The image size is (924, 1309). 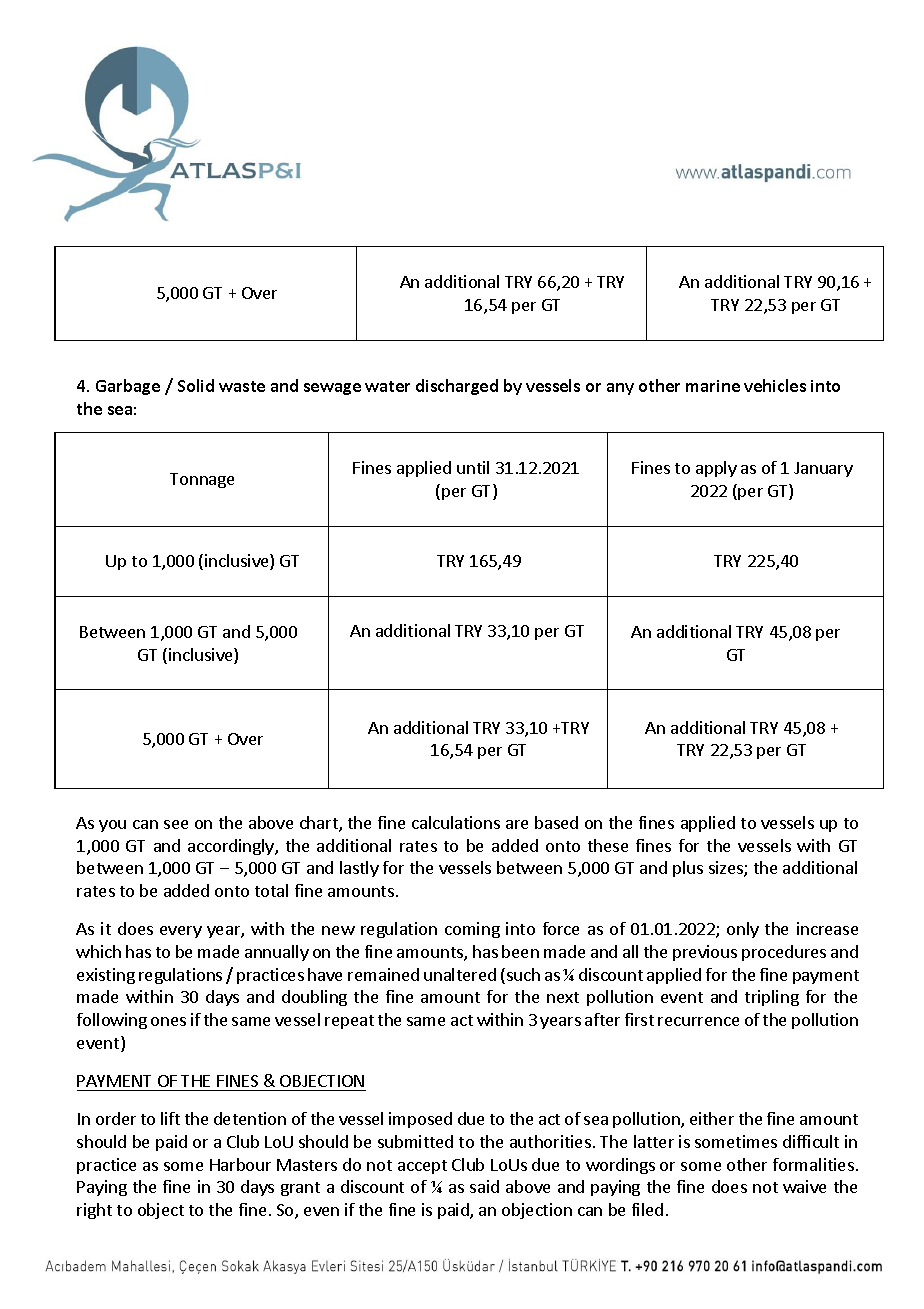 I want to click on unaltered, so click(x=460, y=974).
